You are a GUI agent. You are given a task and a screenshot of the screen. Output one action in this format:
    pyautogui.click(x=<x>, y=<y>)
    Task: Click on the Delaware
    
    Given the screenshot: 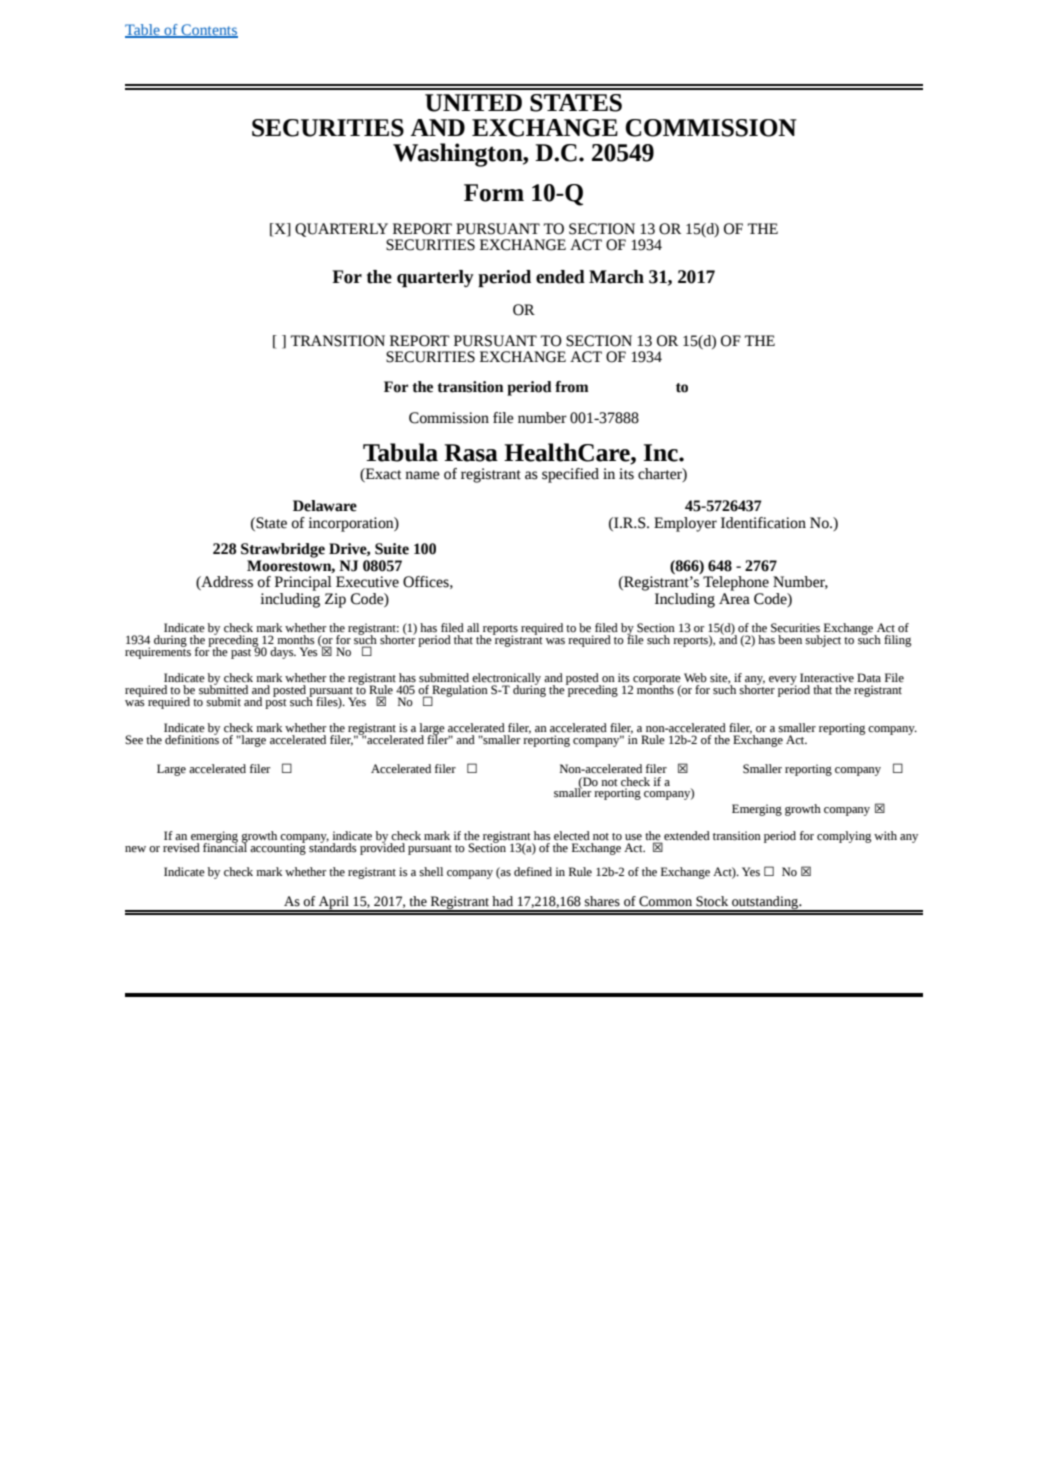 What is the action you would take?
    pyautogui.click(x=325, y=506)
